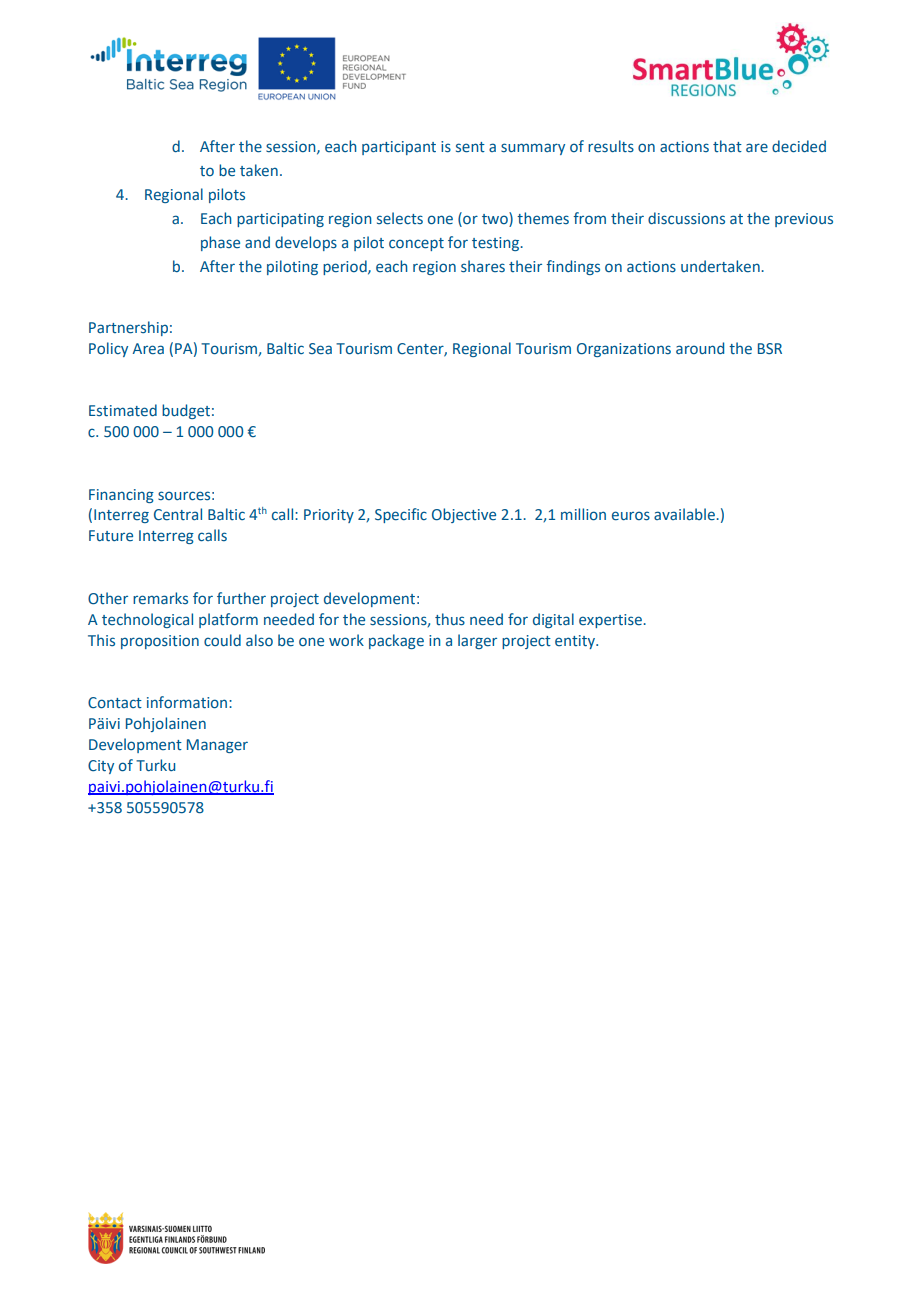  I want to click on available, so click(685, 514).
